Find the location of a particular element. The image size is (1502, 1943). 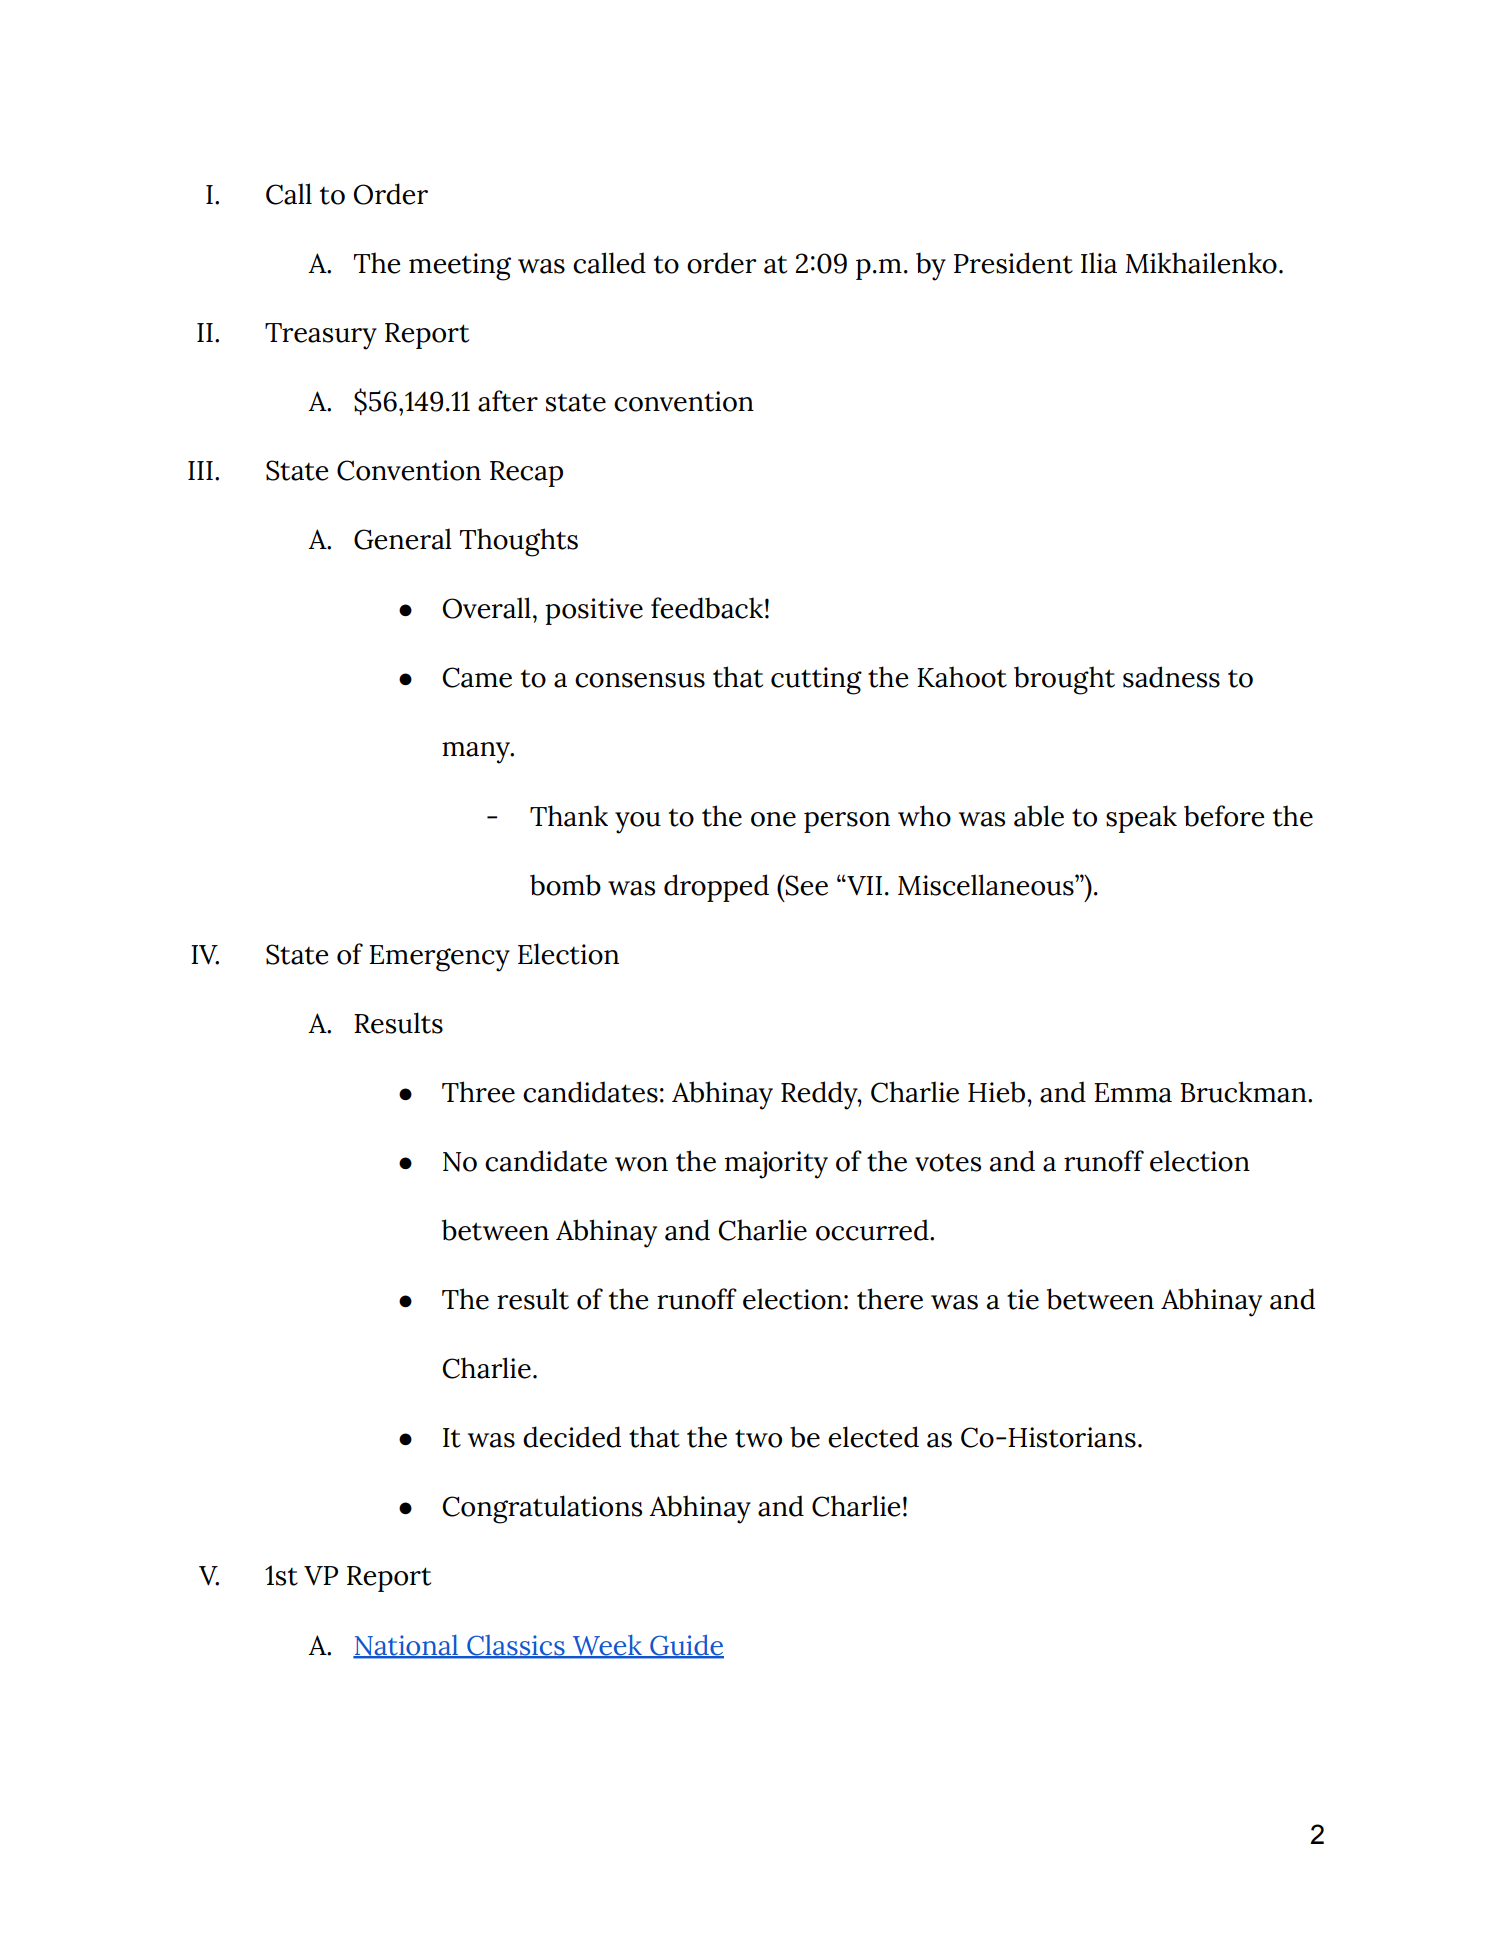

Classics is located at coordinates (516, 1646).
